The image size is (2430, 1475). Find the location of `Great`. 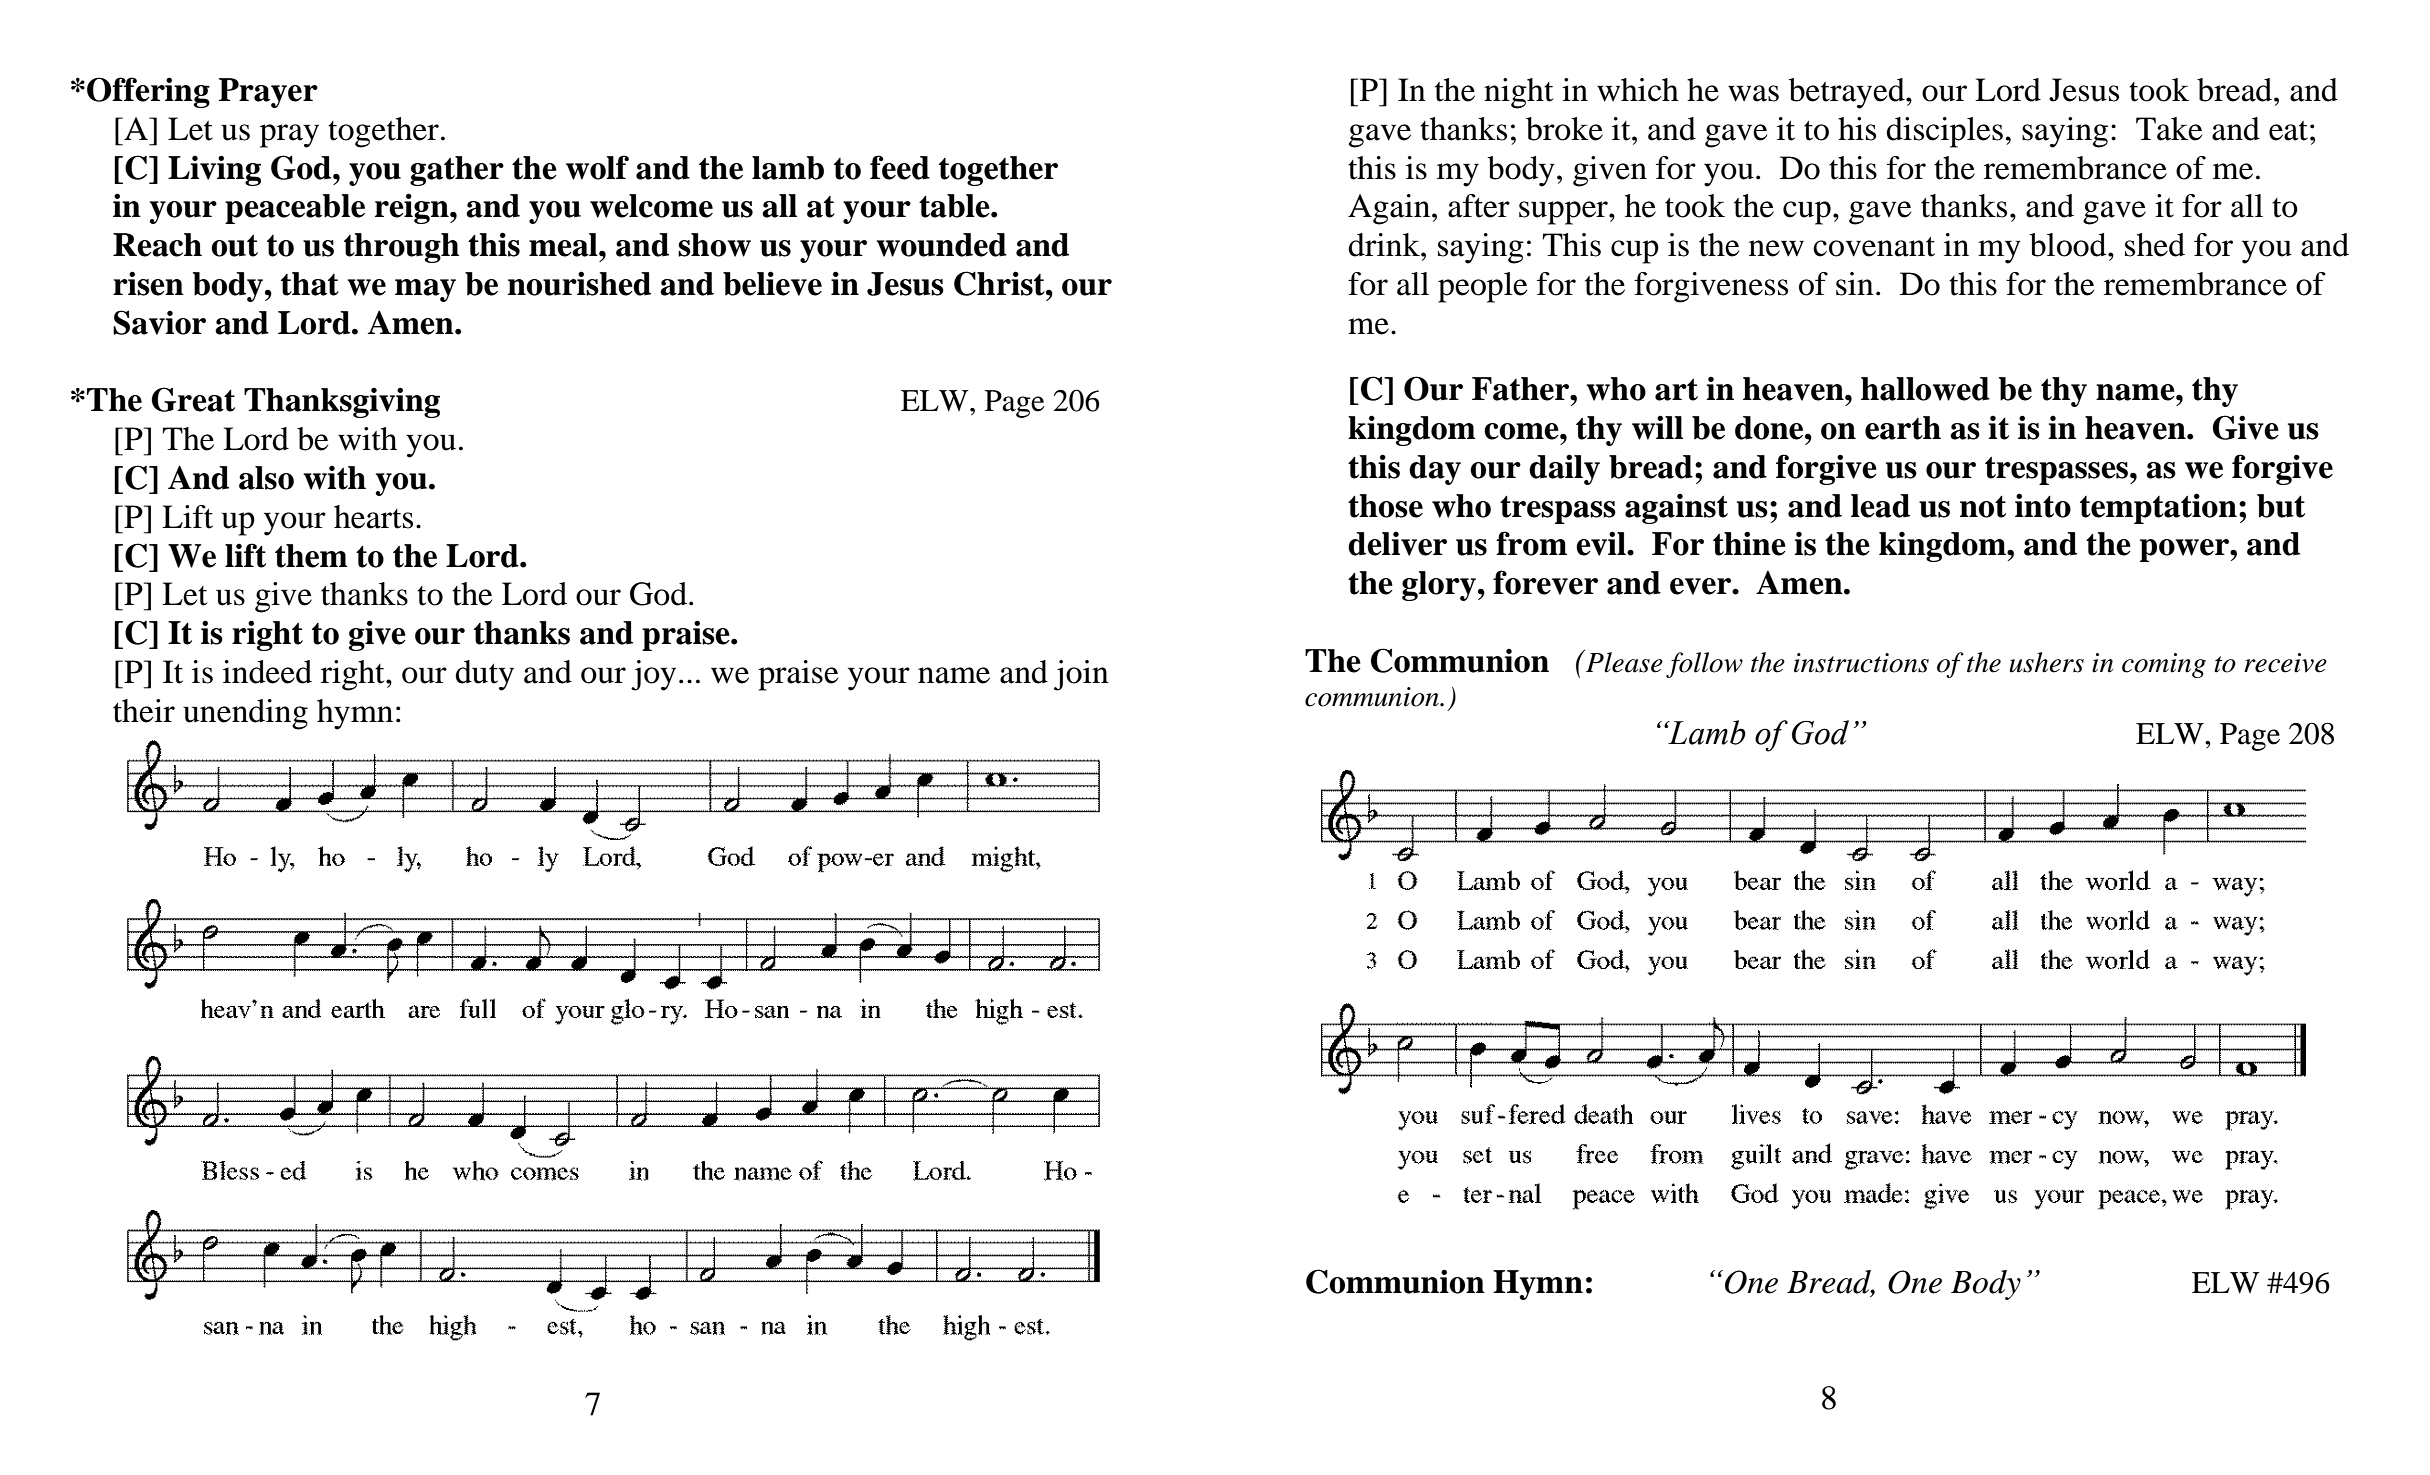

Great is located at coordinates (193, 399).
